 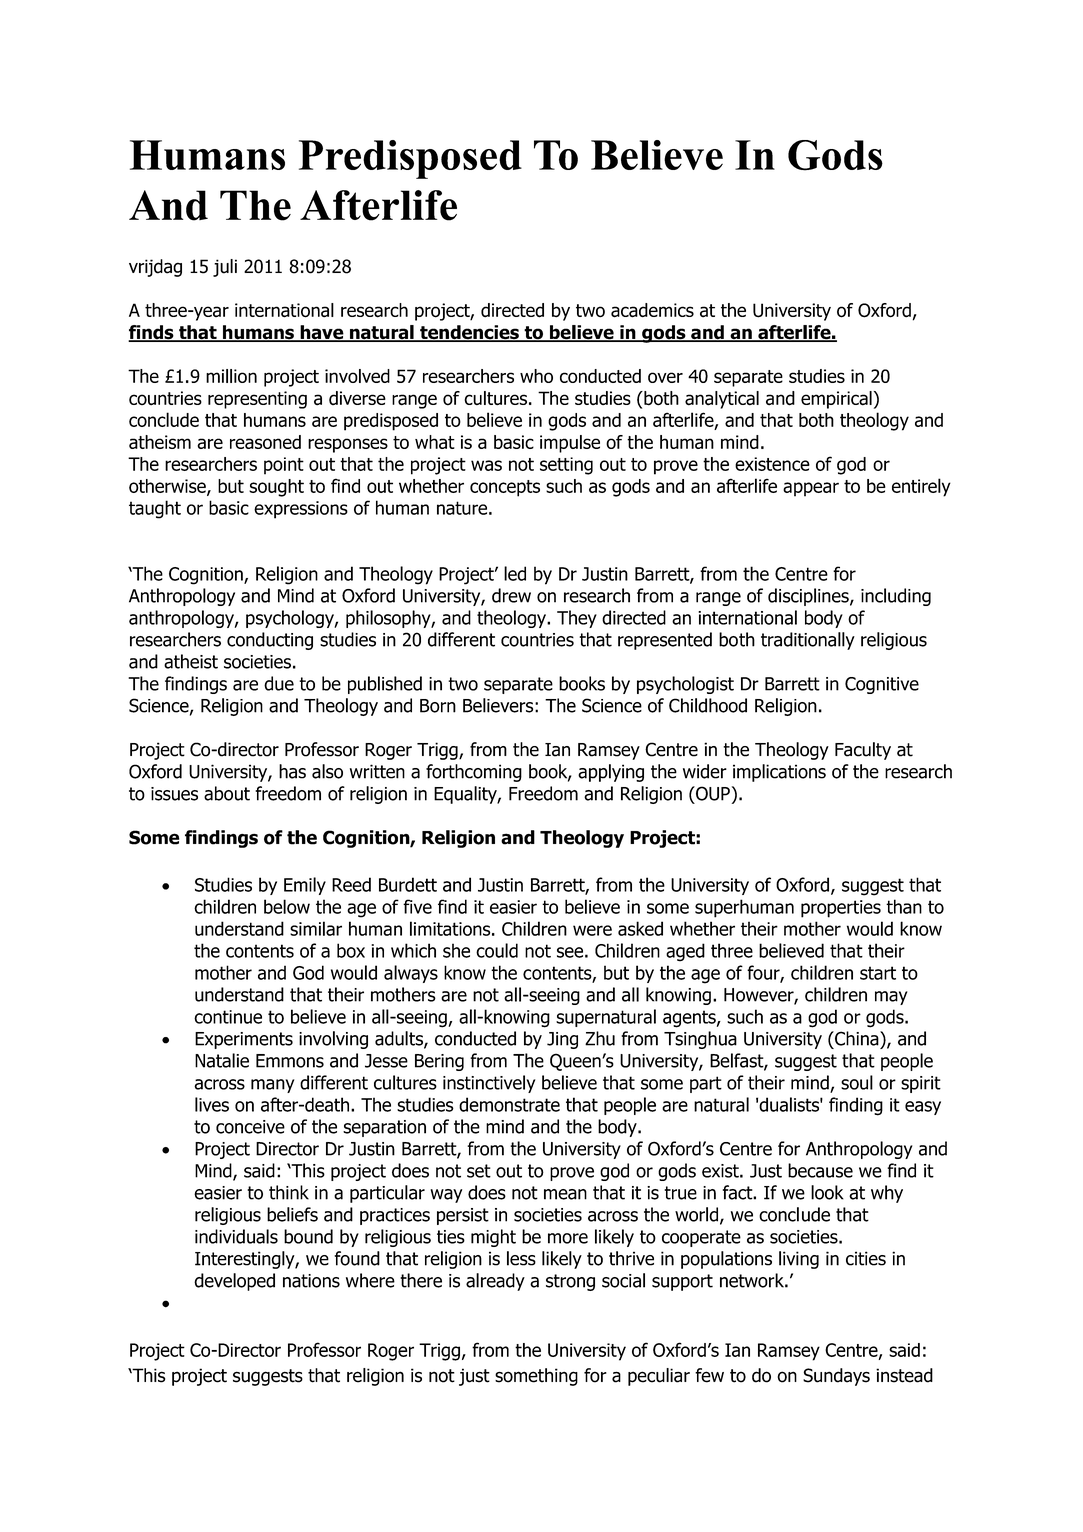 I want to click on demonstrate, so click(x=509, y=1104).
